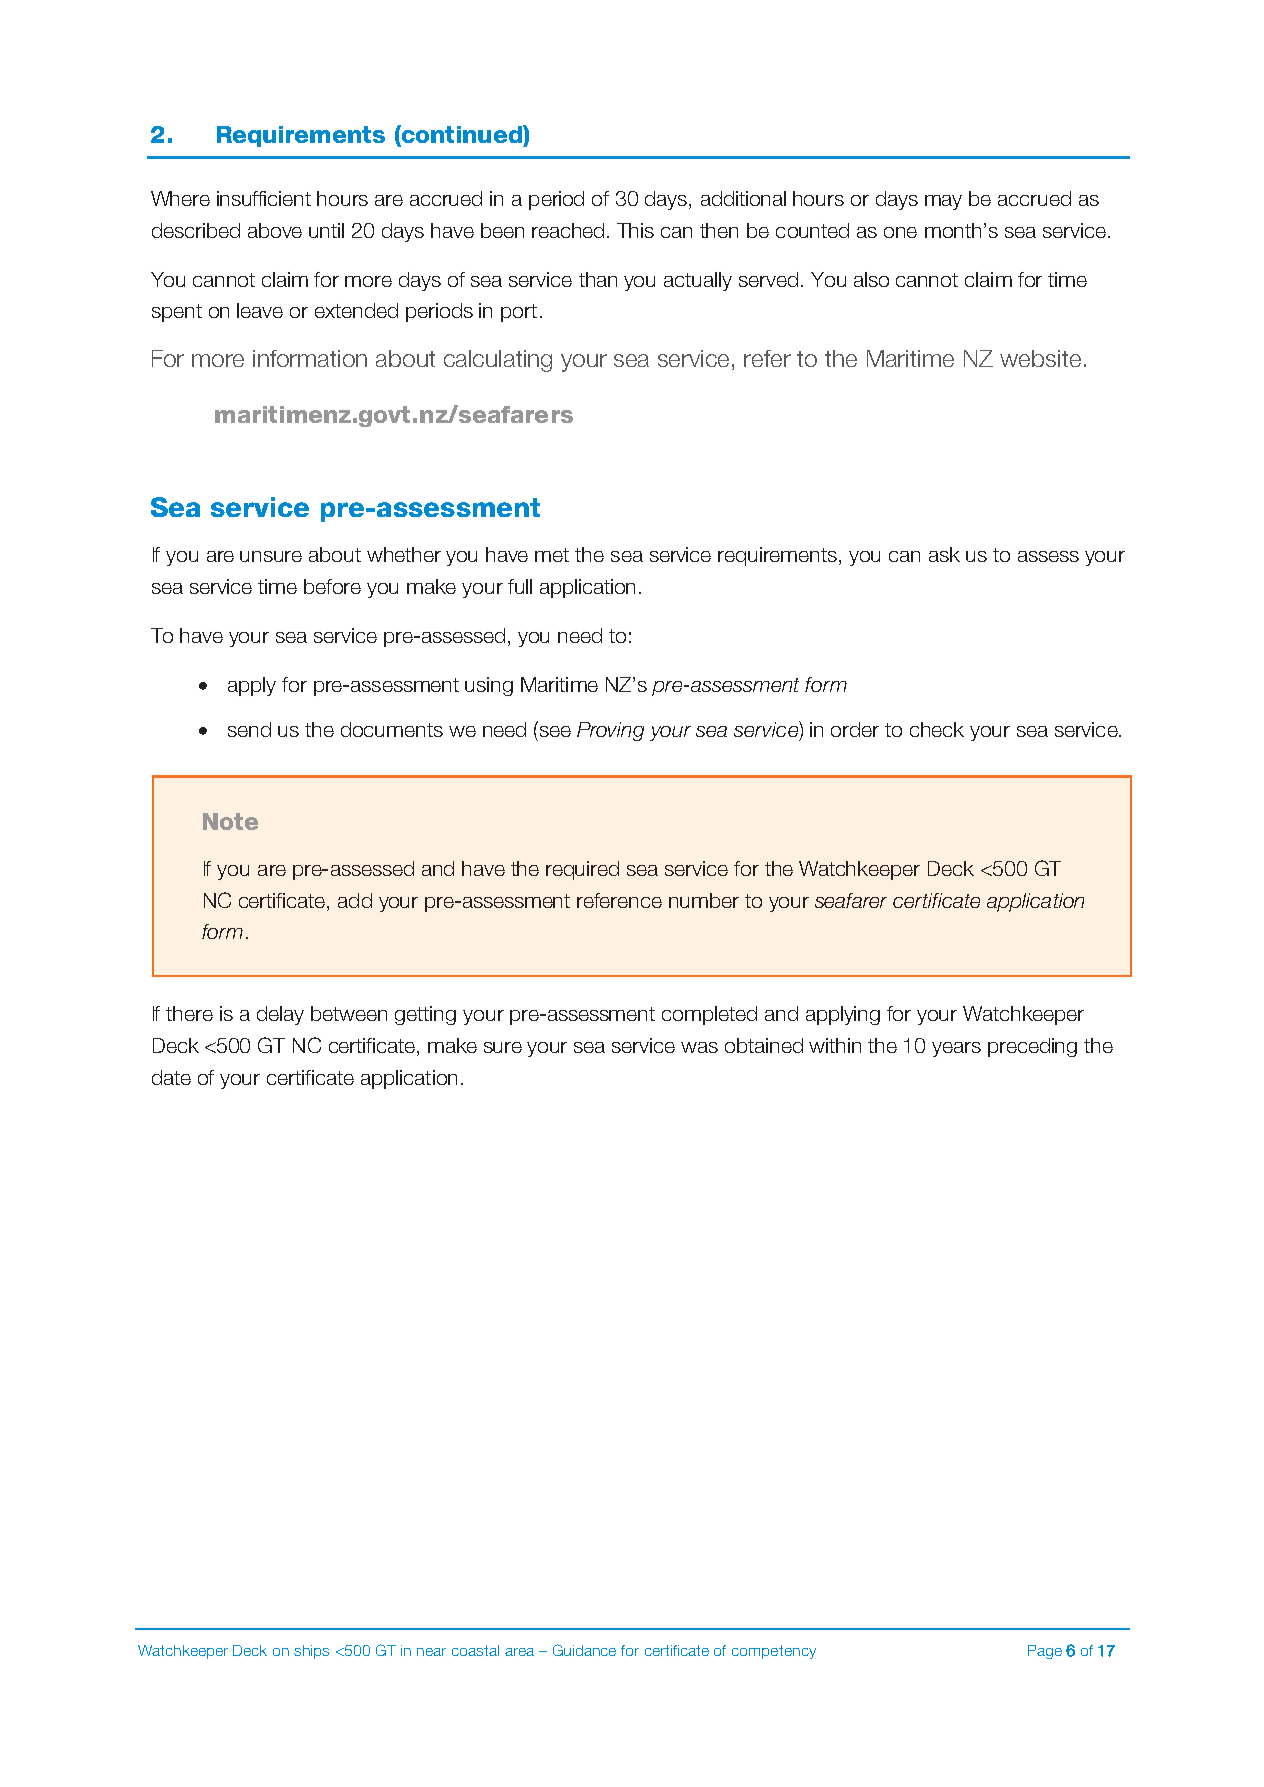 The width and height of the screenshot is (1264, 1787). Describe the element at coordinates (699, 1047) in the screenshot. I see `was` at that location.
